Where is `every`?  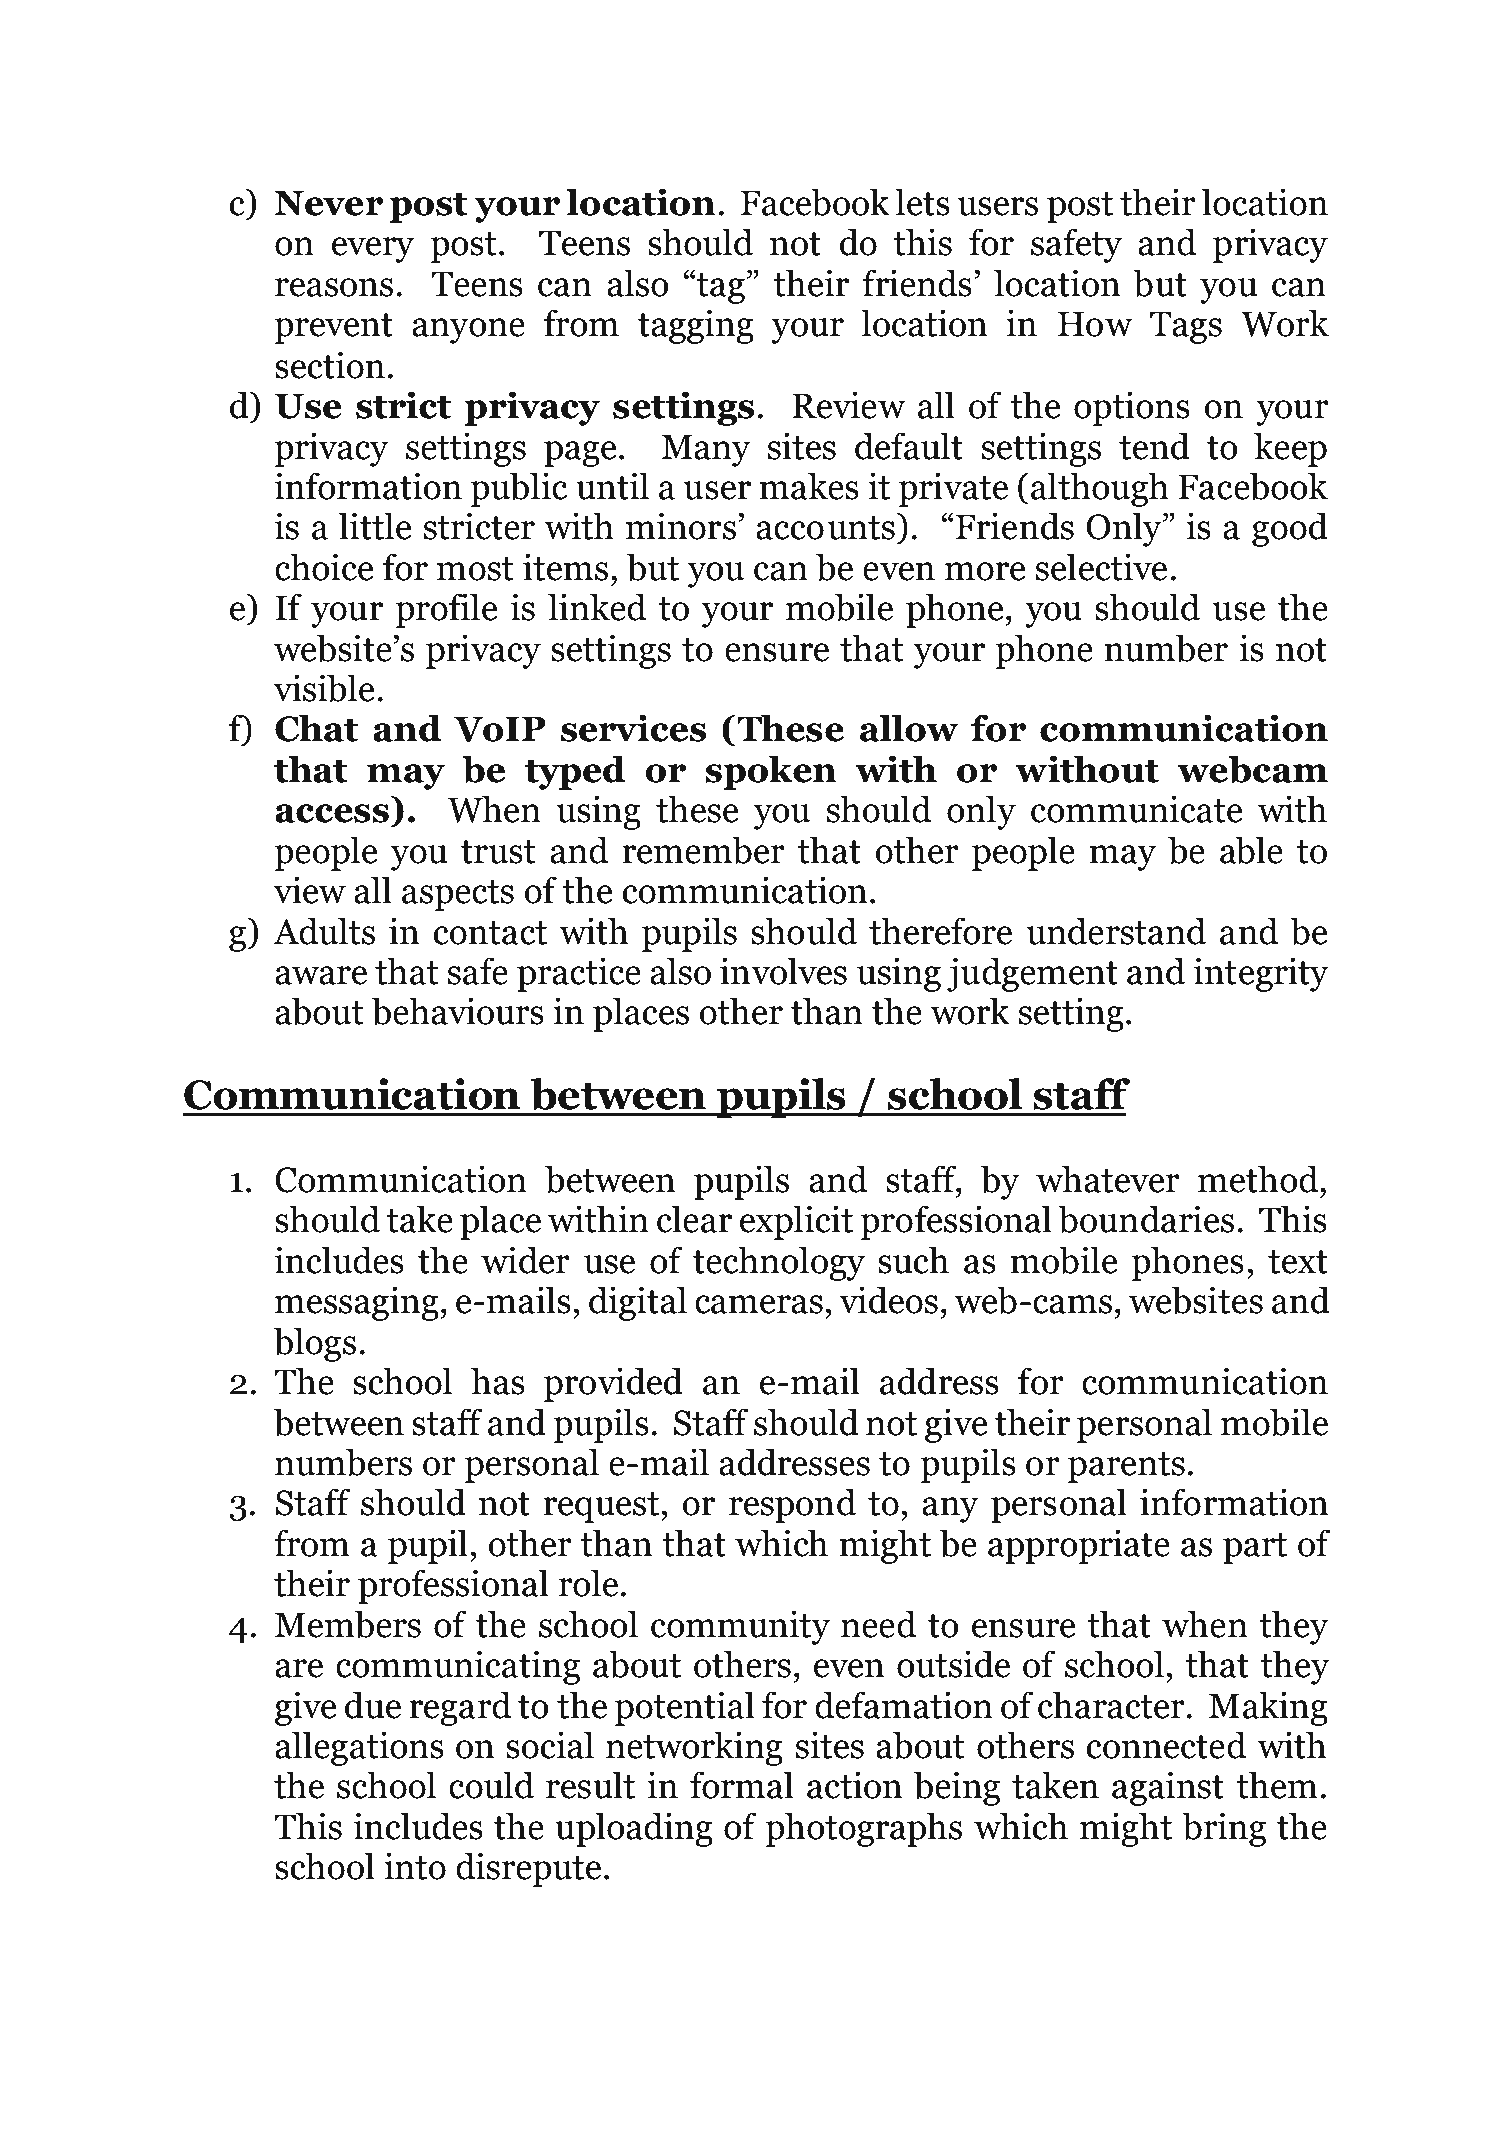
every is located at coordinates (372, 250).
